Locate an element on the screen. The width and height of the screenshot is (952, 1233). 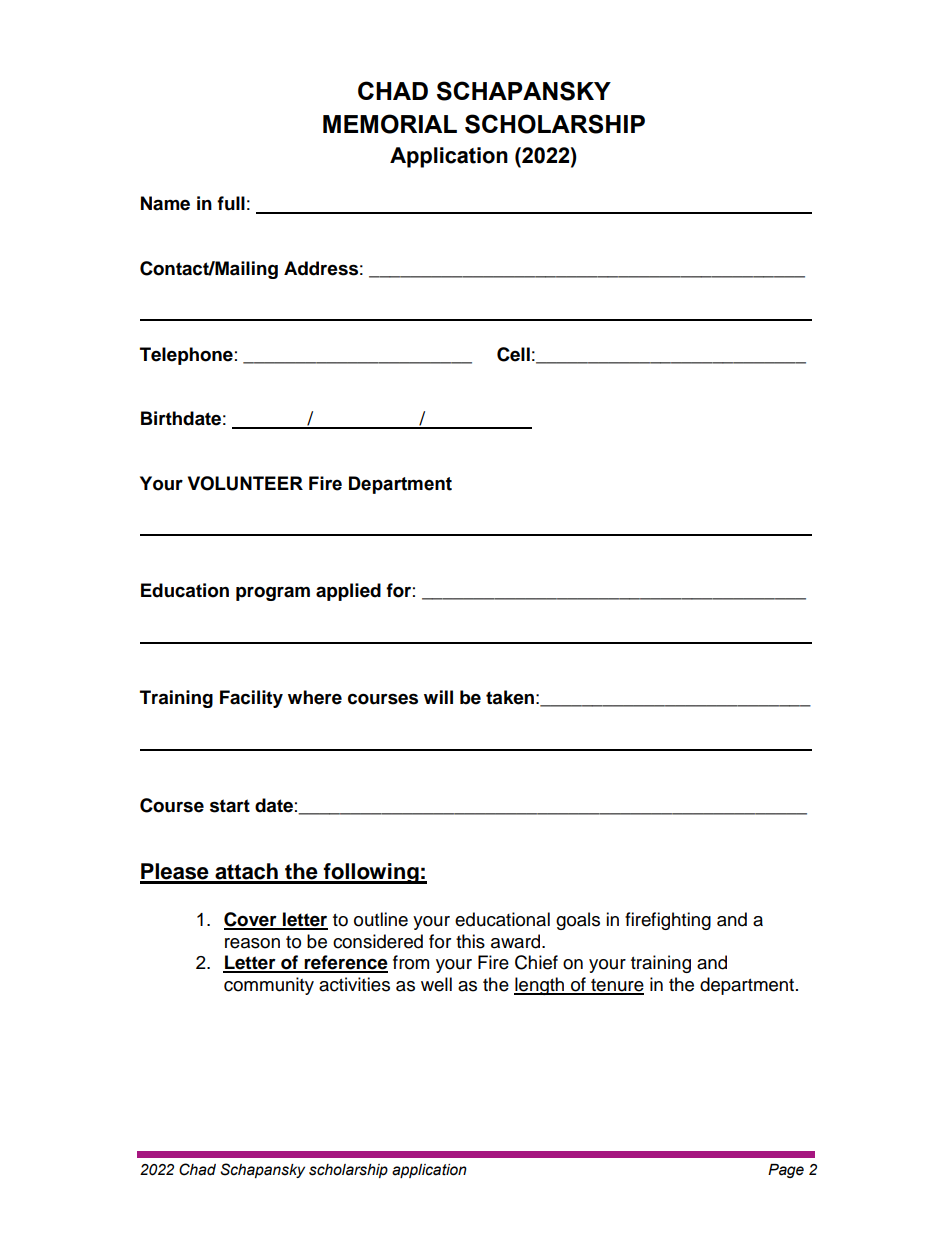
Name is located at coordinates (165, 203).
